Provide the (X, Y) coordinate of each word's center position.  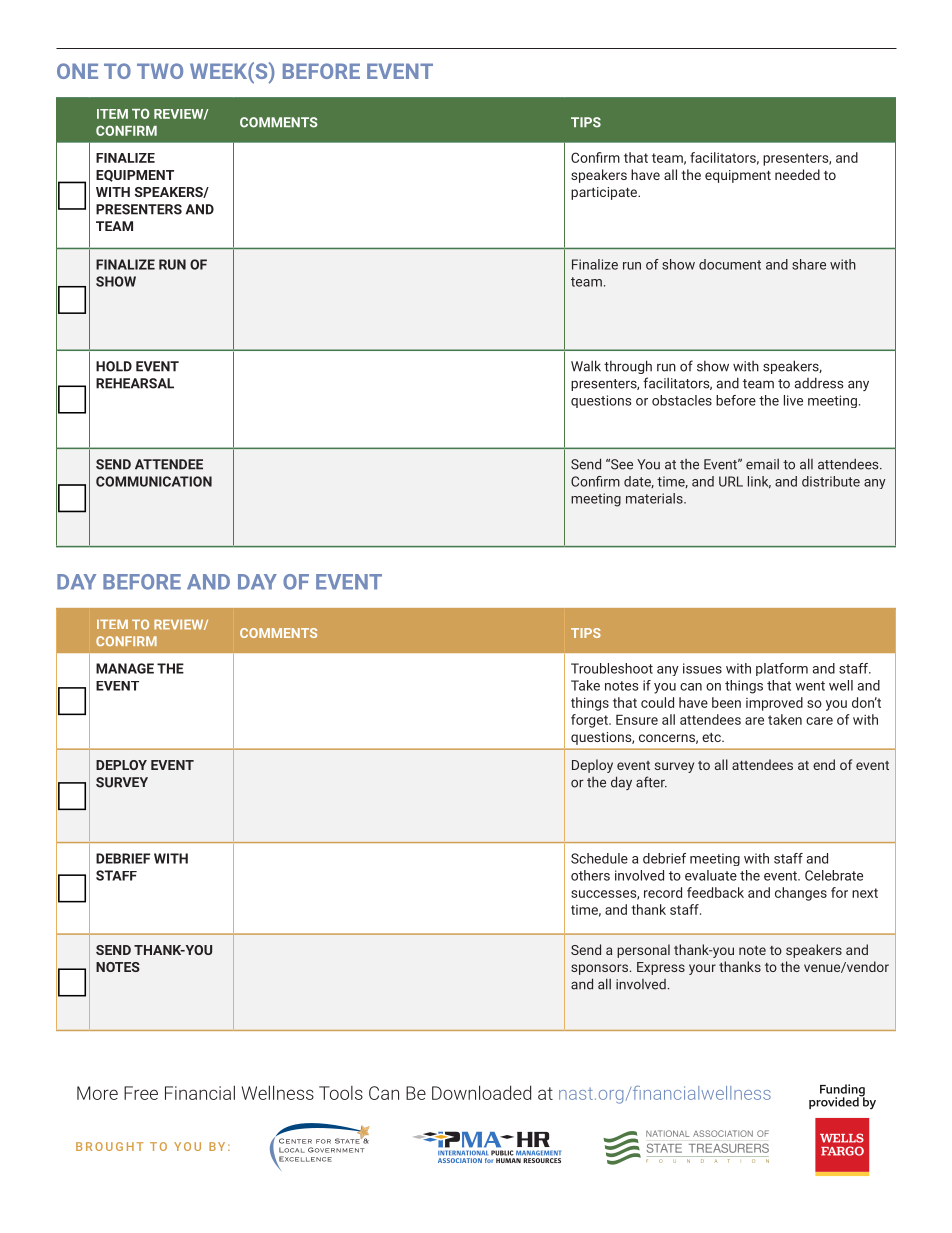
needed (797, 174)
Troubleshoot (612, 668)
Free (141, 1093)
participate (605, 193)
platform (782, 669)
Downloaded (481, 1092)
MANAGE (125, 668)
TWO (160, 71)
